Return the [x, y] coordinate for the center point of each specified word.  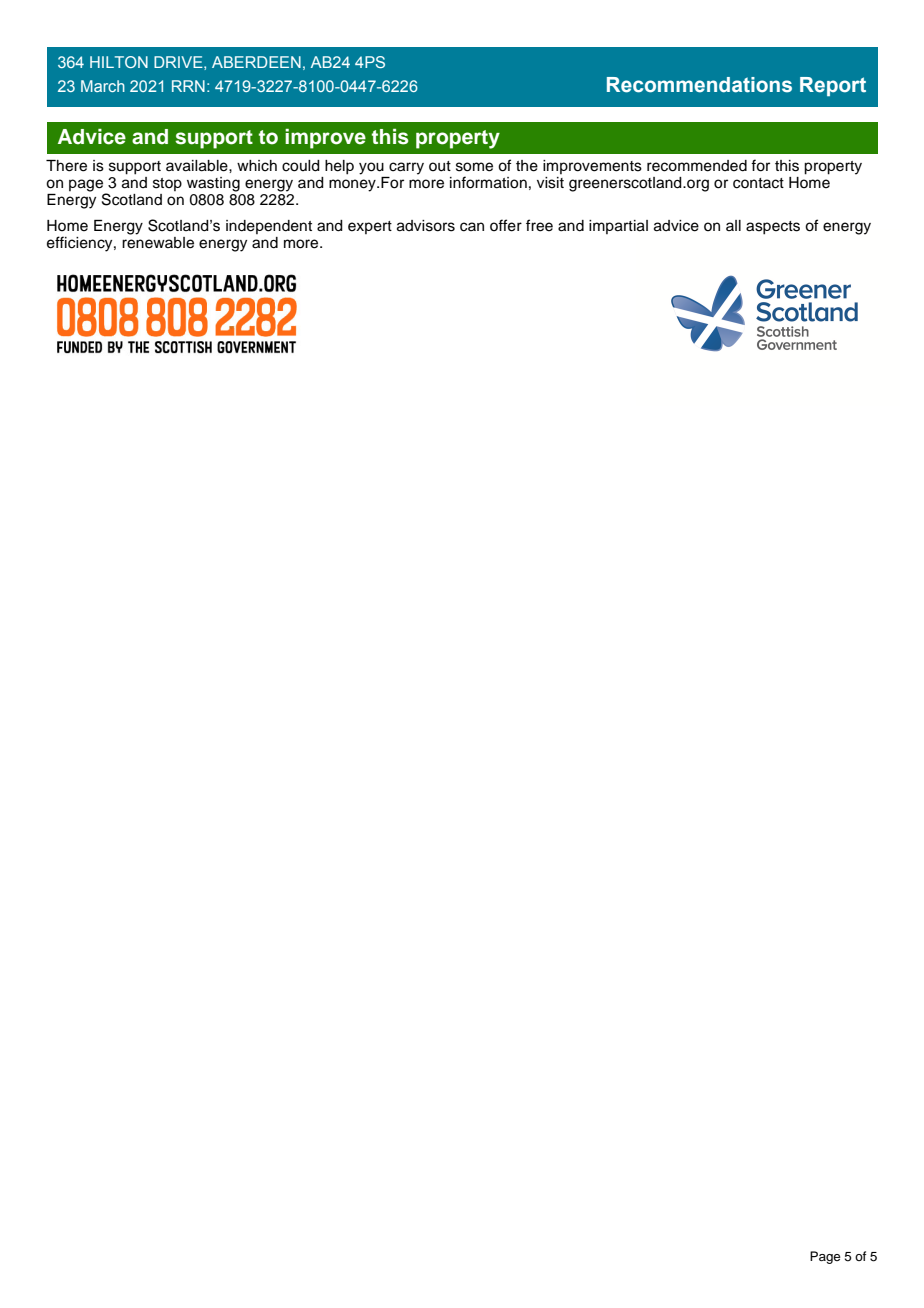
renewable [158, 243]
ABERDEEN [256, 62]
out [440, 166]
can [472, 227]
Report [833, 86]
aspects [773, 228]
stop [167, 184]
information [488, 182]
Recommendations [699, 85]
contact [758, 183]
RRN [188, 86]
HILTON [119, 62]
